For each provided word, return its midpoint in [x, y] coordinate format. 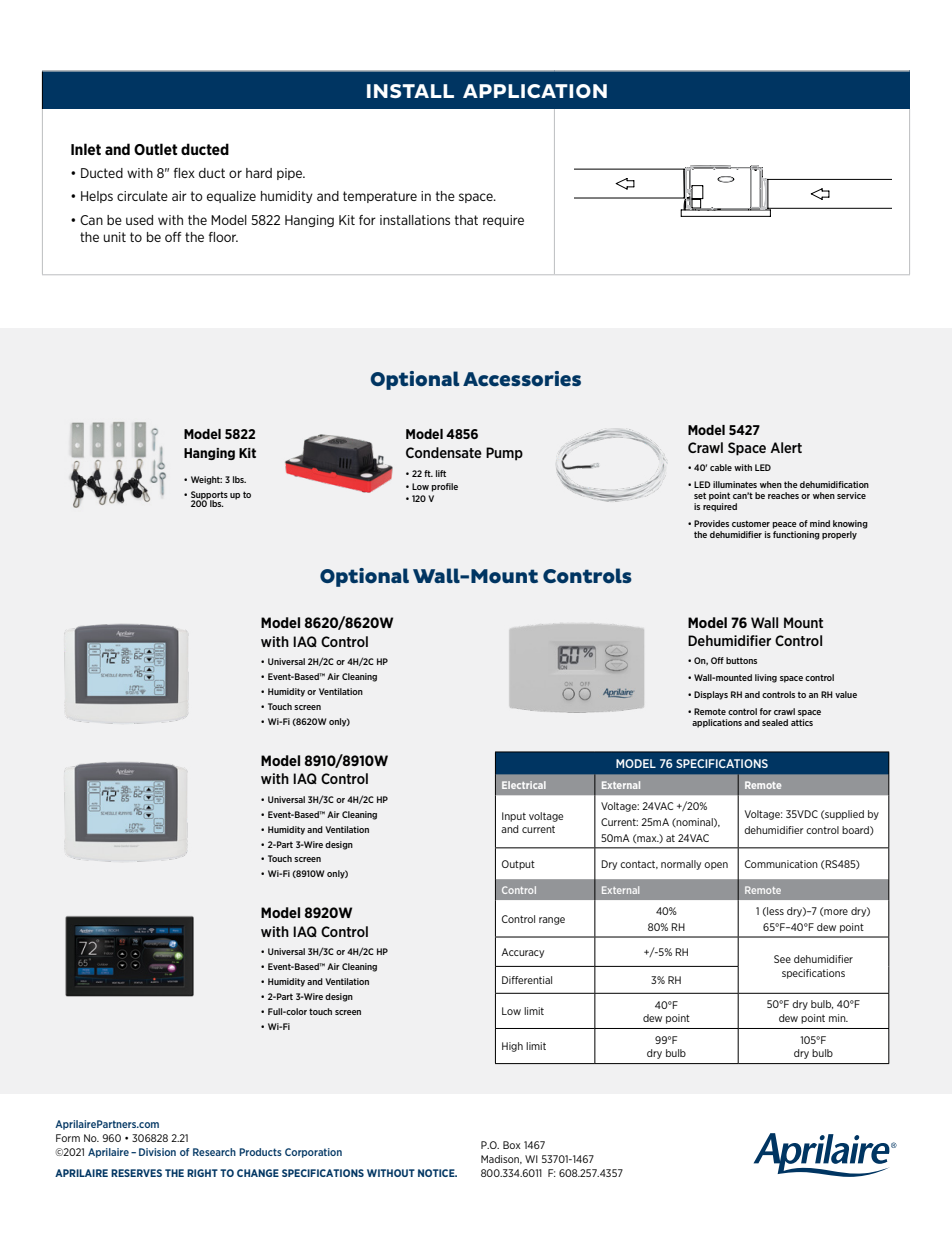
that [466, 220]
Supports [209, 496]
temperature [380, 197]
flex [184, 173]
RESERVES [136, 1173]
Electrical [524, 785]
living [766, 678]
